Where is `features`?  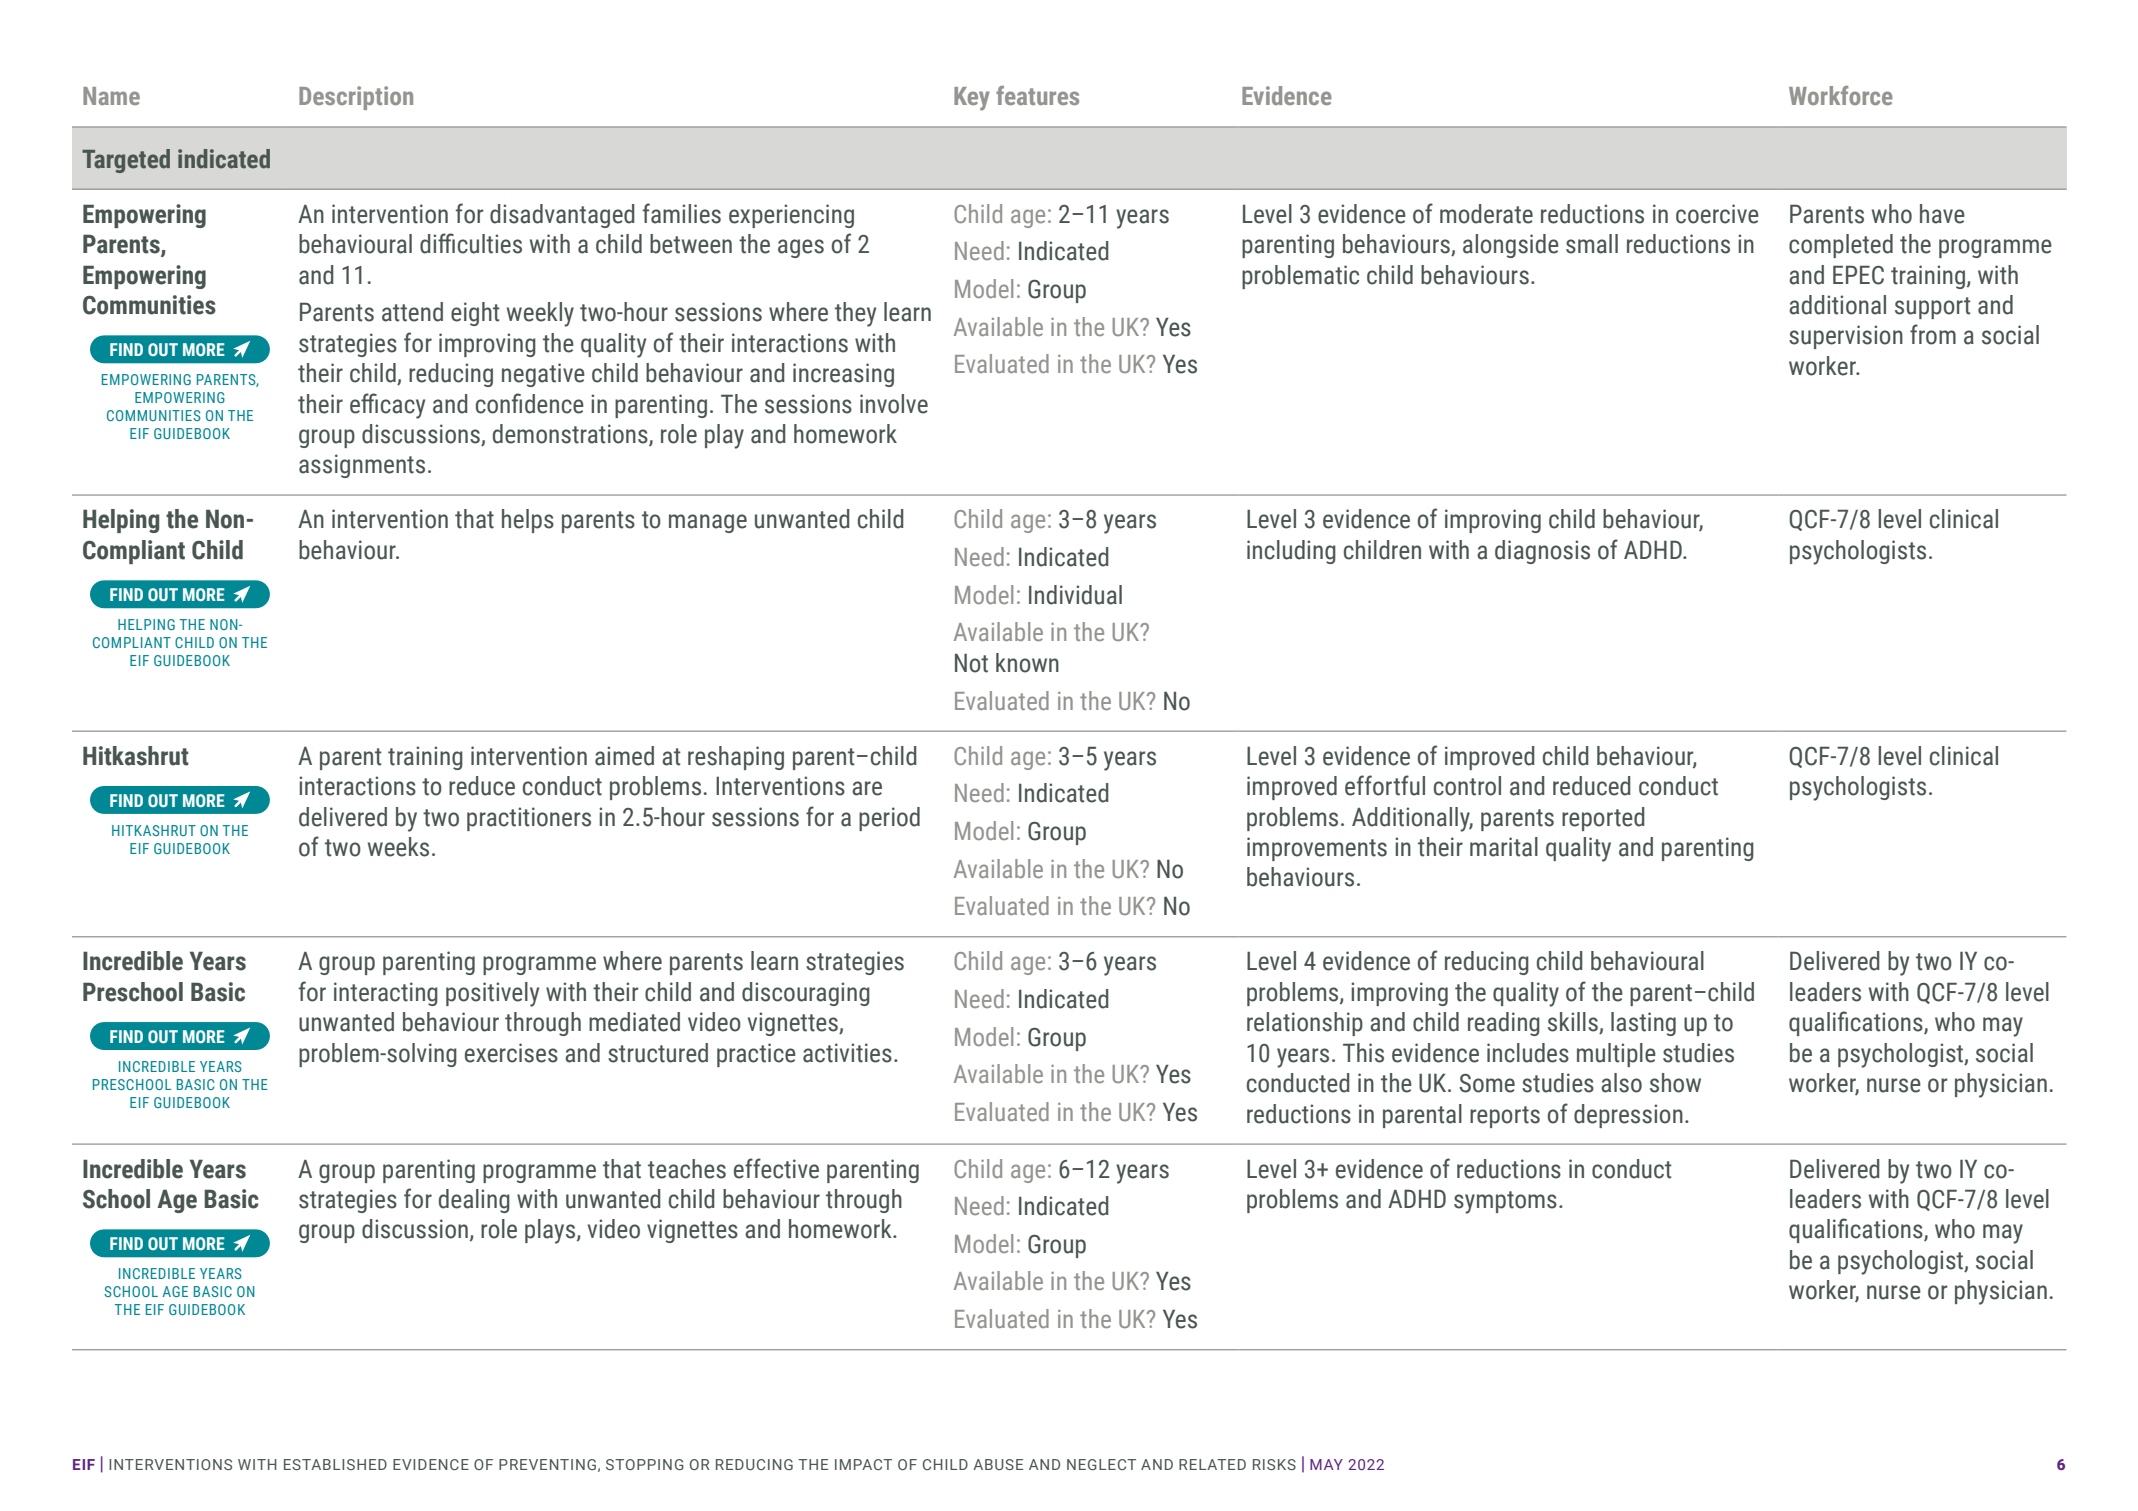 features is located at coordinates (1037, 95).
